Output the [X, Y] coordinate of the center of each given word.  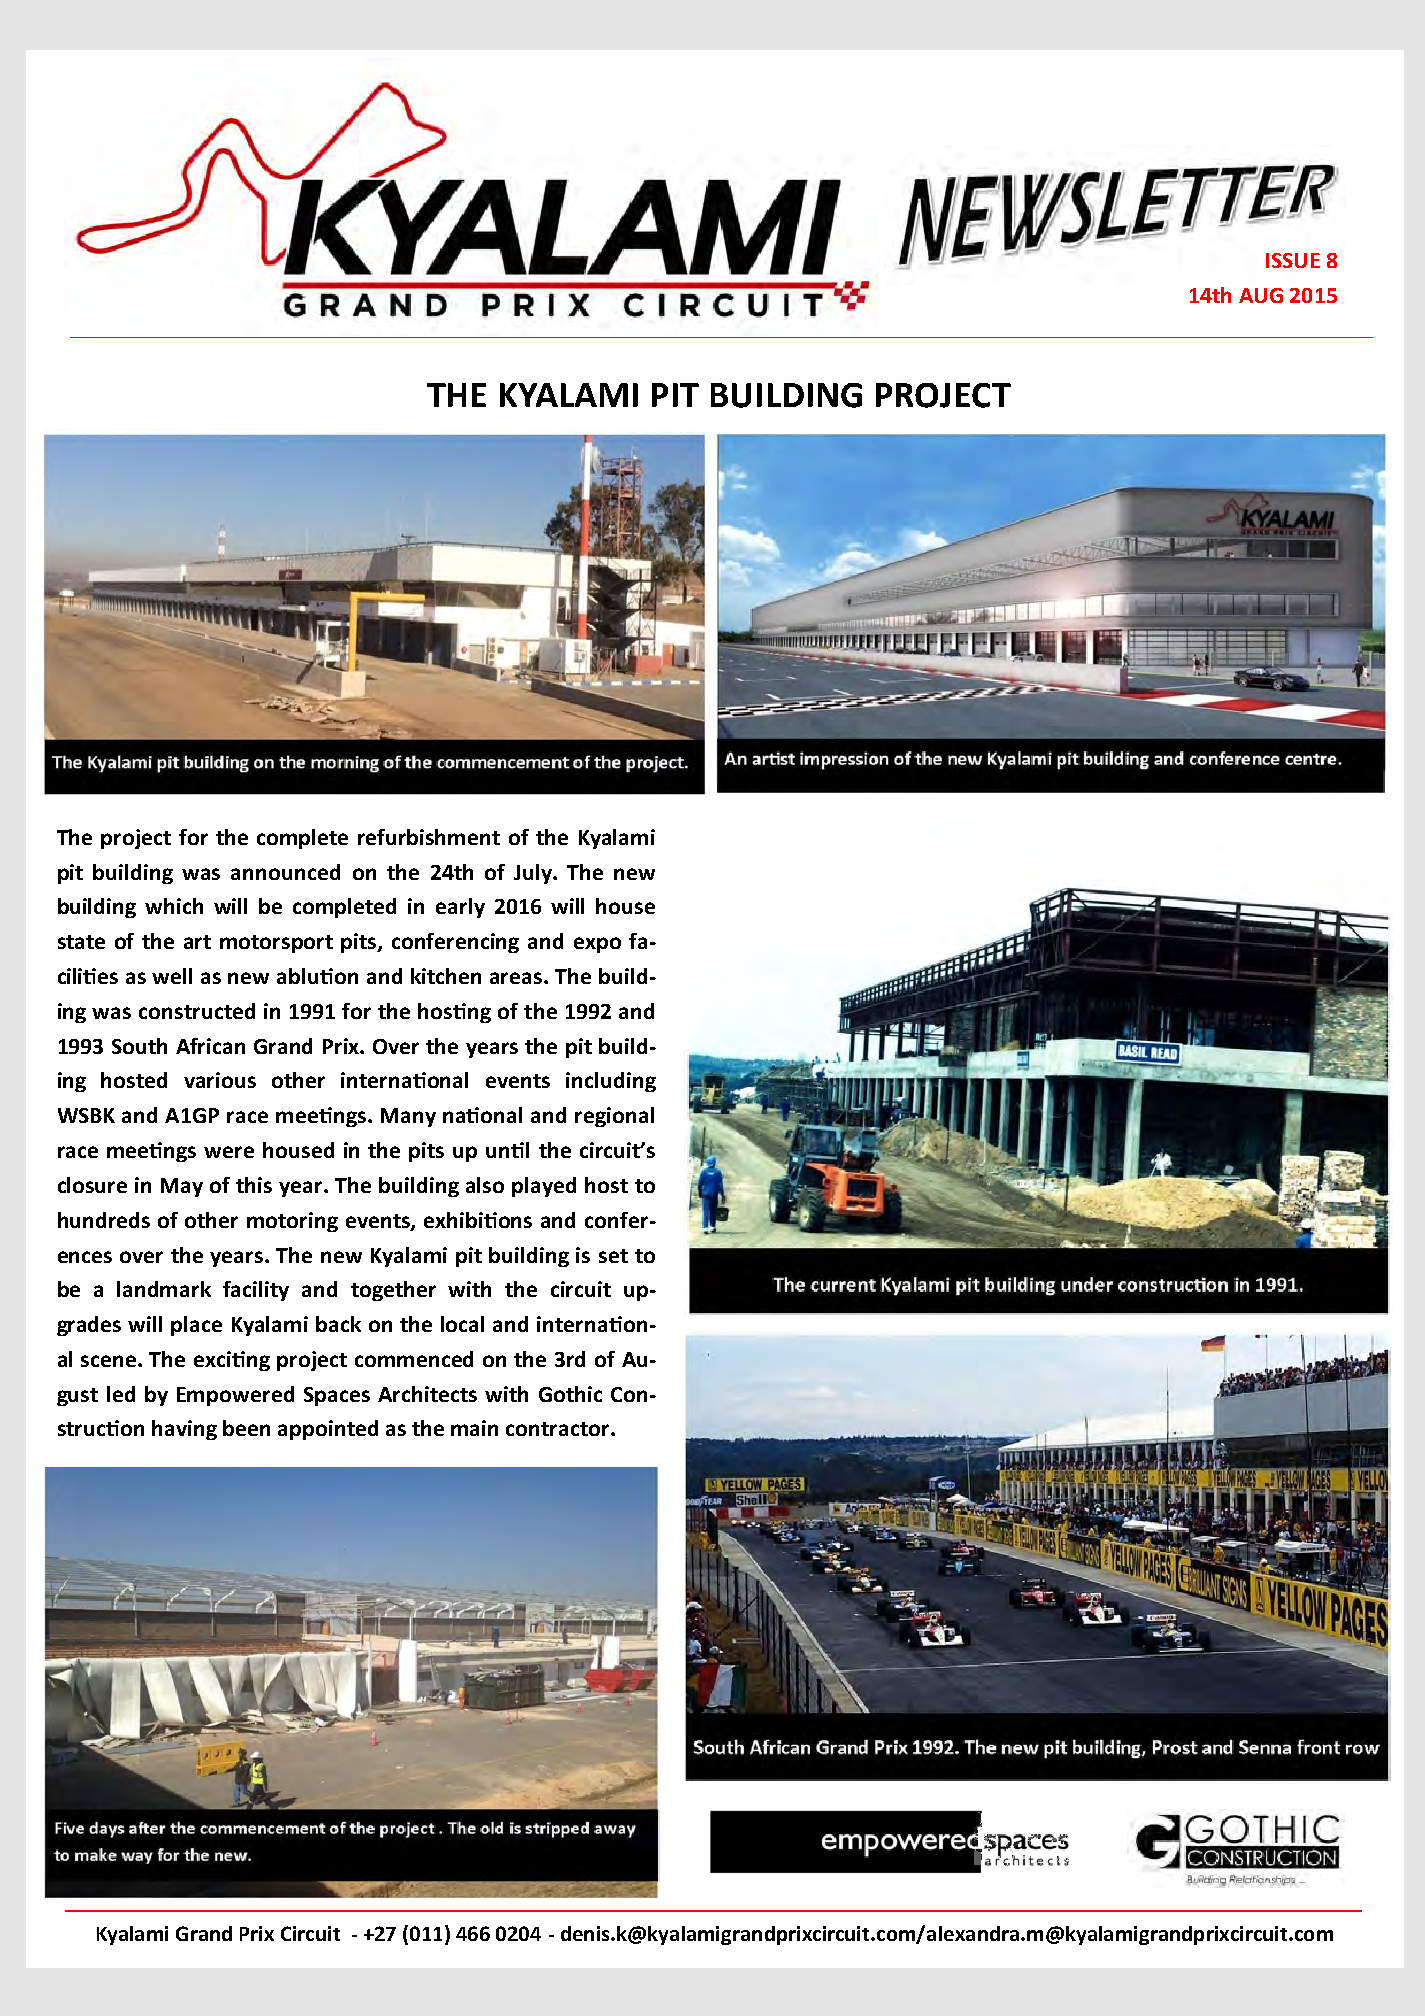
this [254, 1185]
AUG [1261, 295]
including [611, 1082]
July [534, 874]
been [246, 1428]
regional [614, 1117]
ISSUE [1293, 260]
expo [597, 945]
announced [285, 872]
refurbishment [429, 837]
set [613, 1256]
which [174, 906]
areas [517, 978]
